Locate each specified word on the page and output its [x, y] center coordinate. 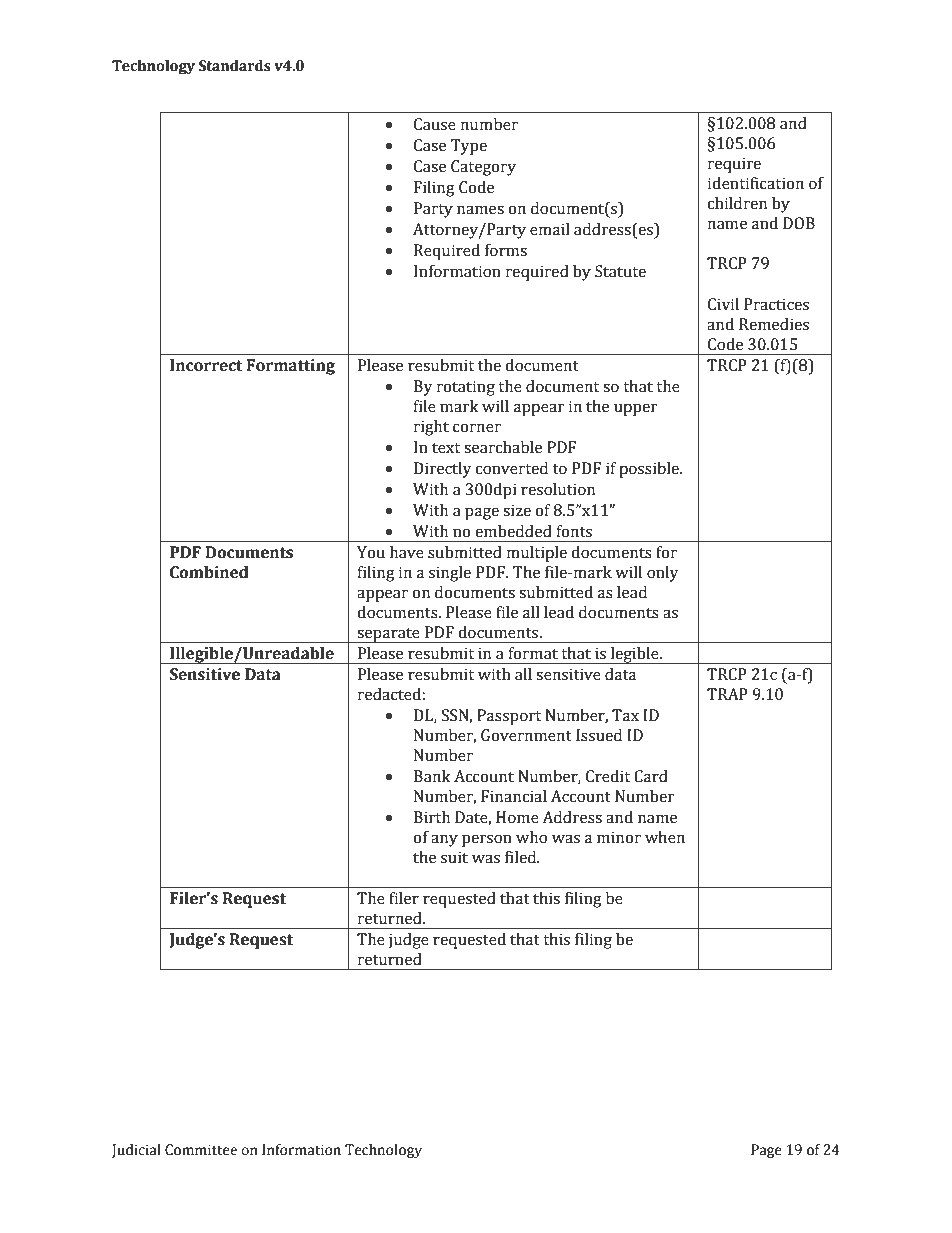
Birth [432, 817]
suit [454, 857]
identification [755, 183]
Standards [235, 66]
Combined [209, 572]
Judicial [136, 1151]
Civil [723, 304]
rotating [466, 388]
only [662, 574]
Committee [201, 1150]
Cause [435, 124]
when [665, 837]
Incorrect [206, 365]
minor [619, 837]
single [450, 574]
